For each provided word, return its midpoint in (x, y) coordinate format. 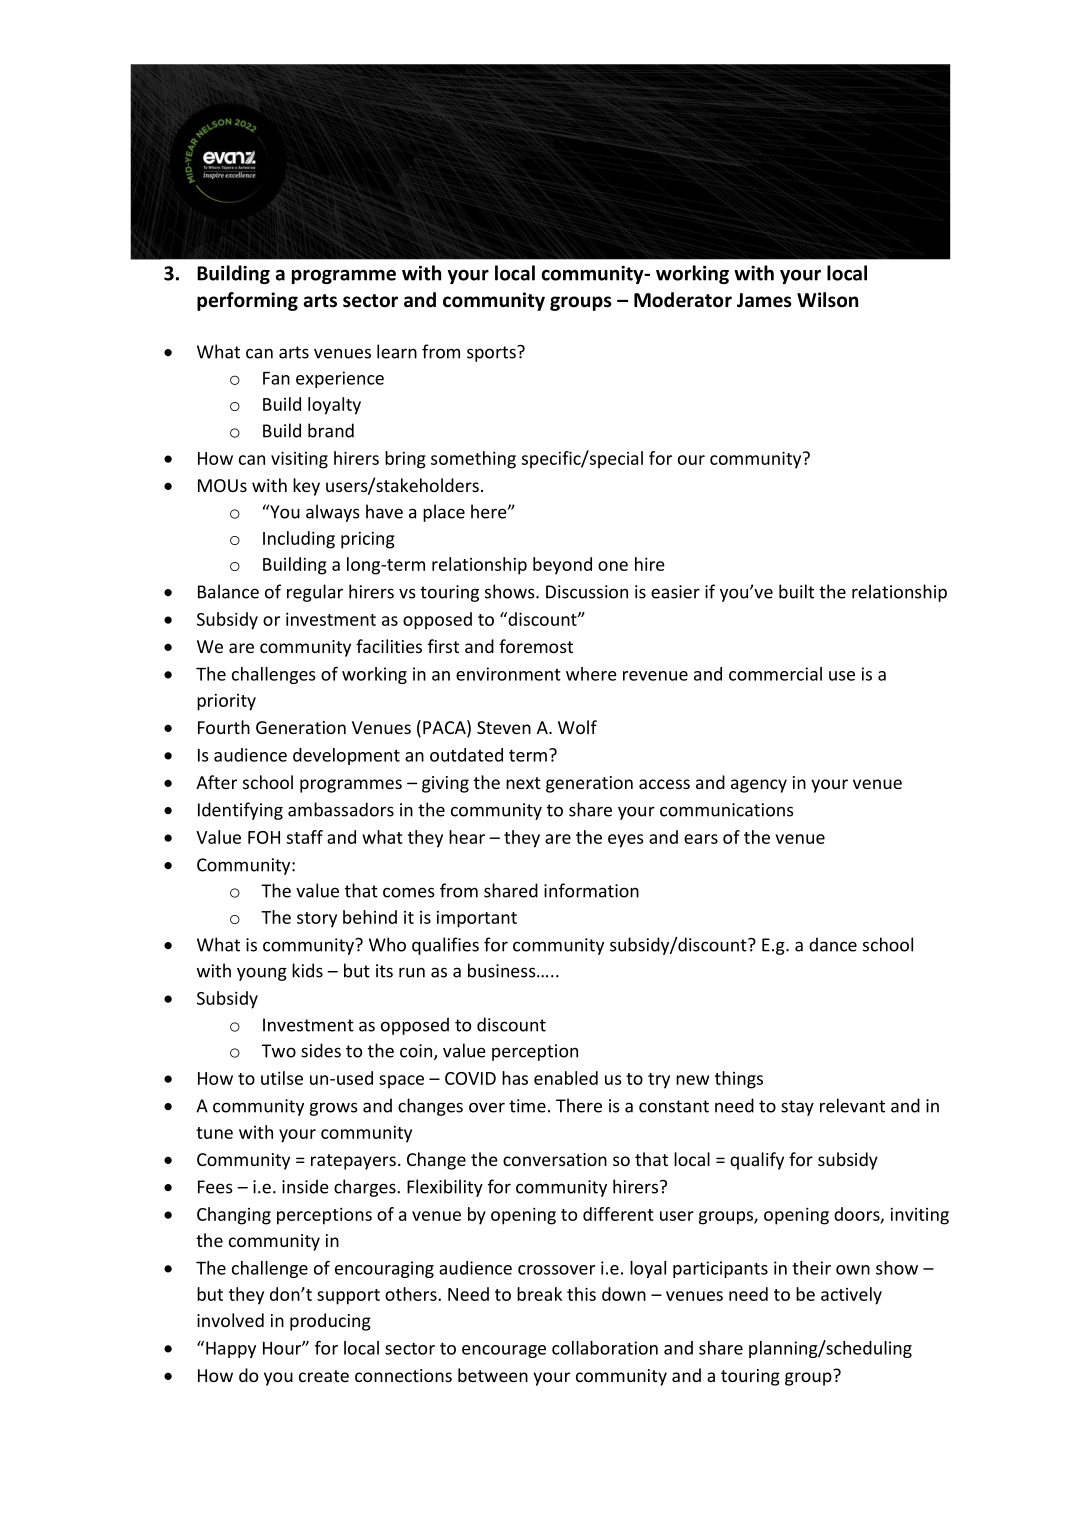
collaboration (605, 1348)
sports (492, 354)
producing (330, 1322)
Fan (276, 378)
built (796, 591)
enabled (566, 1078)
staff (305, 837)
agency (759, 786)
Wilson (827, 300)
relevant (852, 1105)
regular (315, 593)
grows (334, 1109)
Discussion (587, 592)
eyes (626, 841)
